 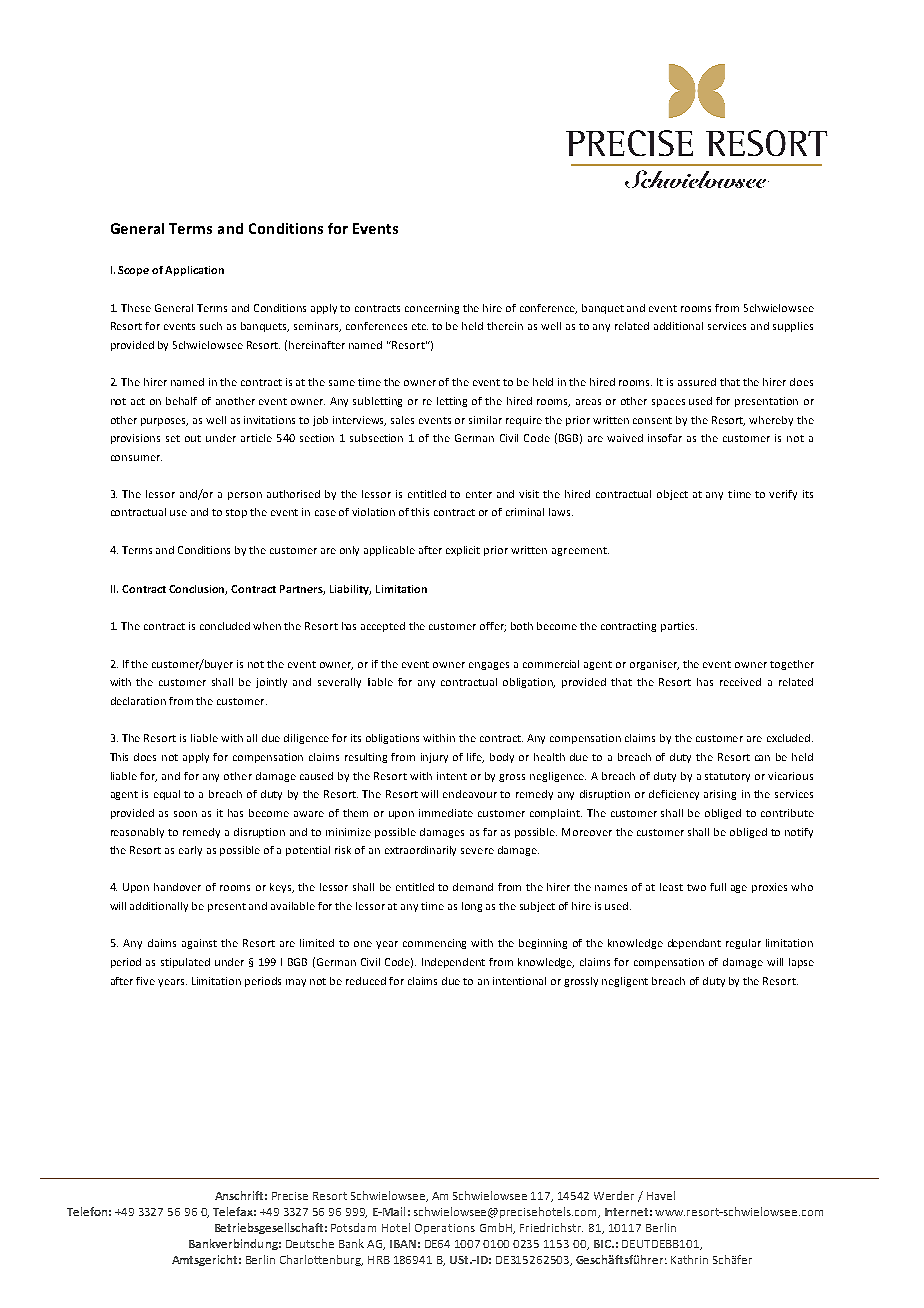 What do you see at coordinates (793, 327) in the screenshot?
I see `supplies` at bounding box center [793, 327].
